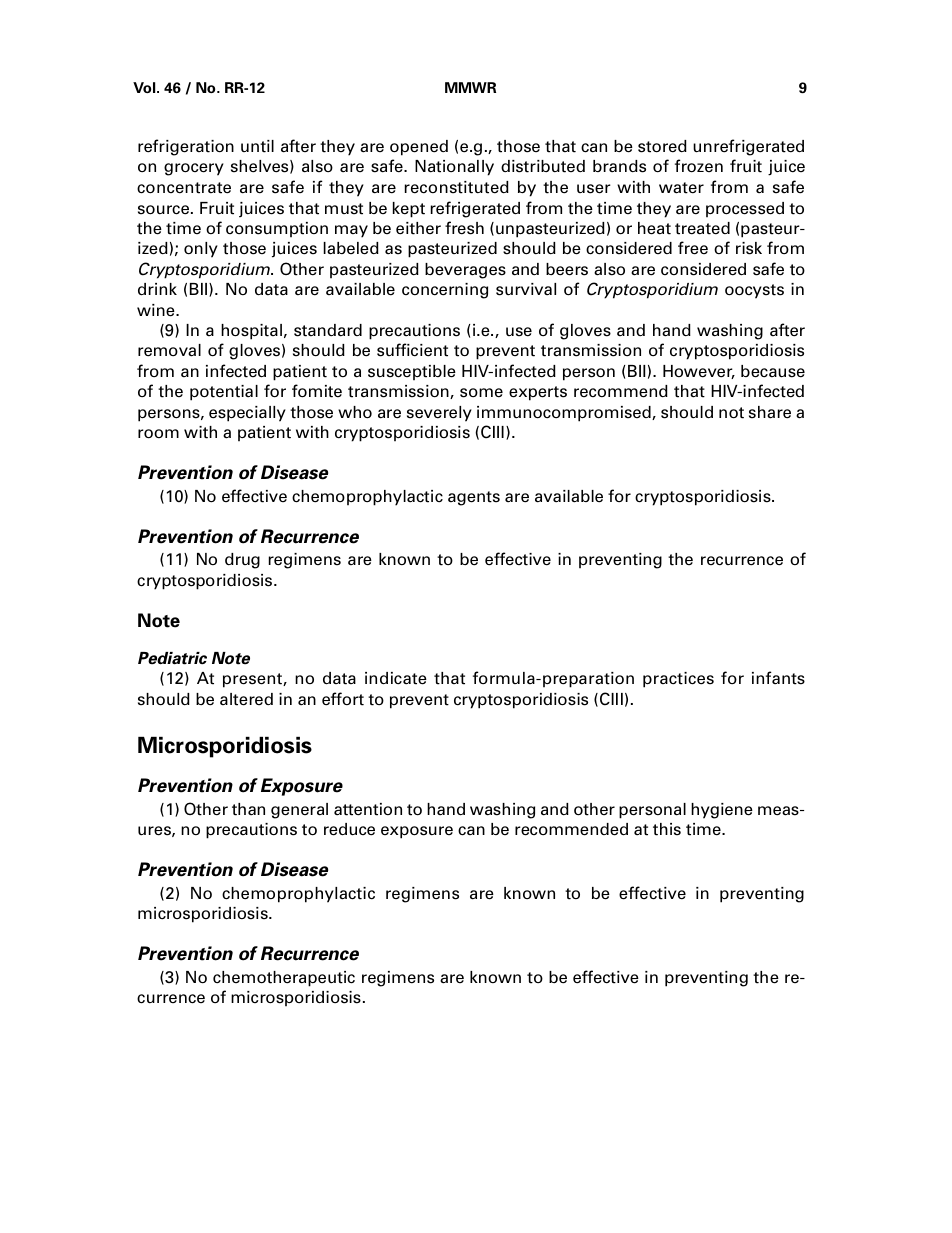  Describe the element at coordinates (257, 146) in the screenshot. I see `until` at that location.
